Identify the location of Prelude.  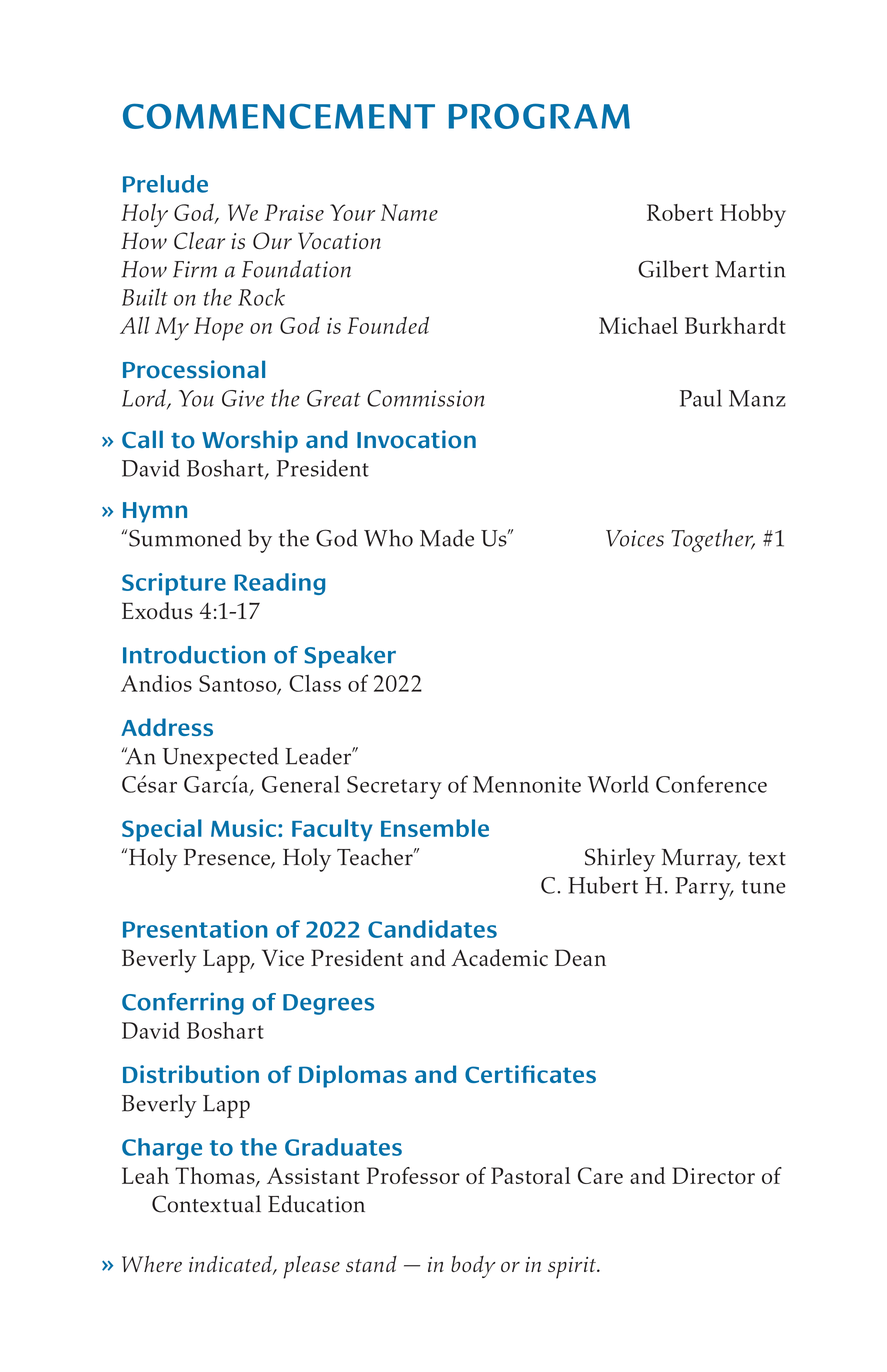
(165, 184).
